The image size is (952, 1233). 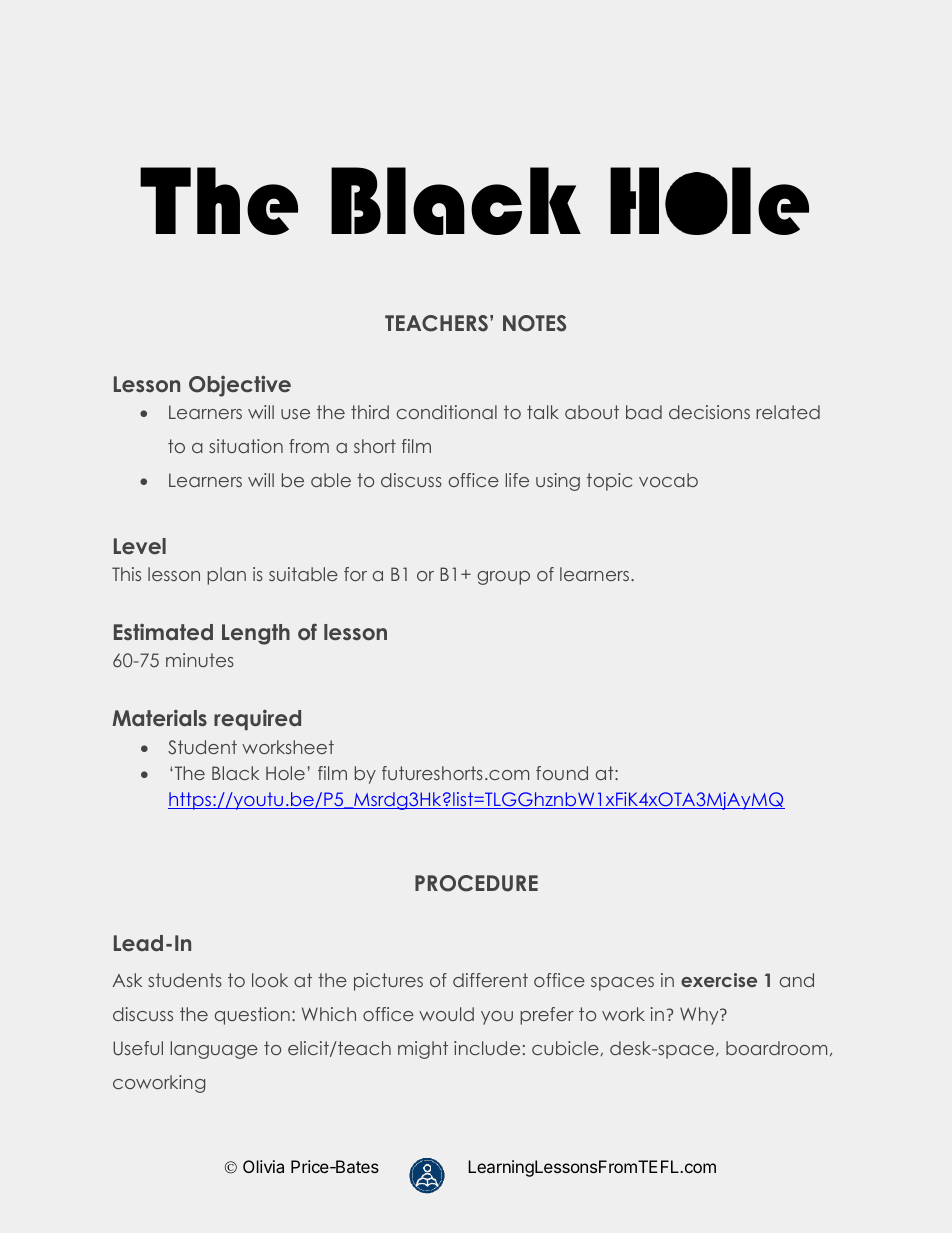 What do you see at coordinates (534, 323) in the screenshot?
I see `NOTES` at bounding box center [534, 323].
